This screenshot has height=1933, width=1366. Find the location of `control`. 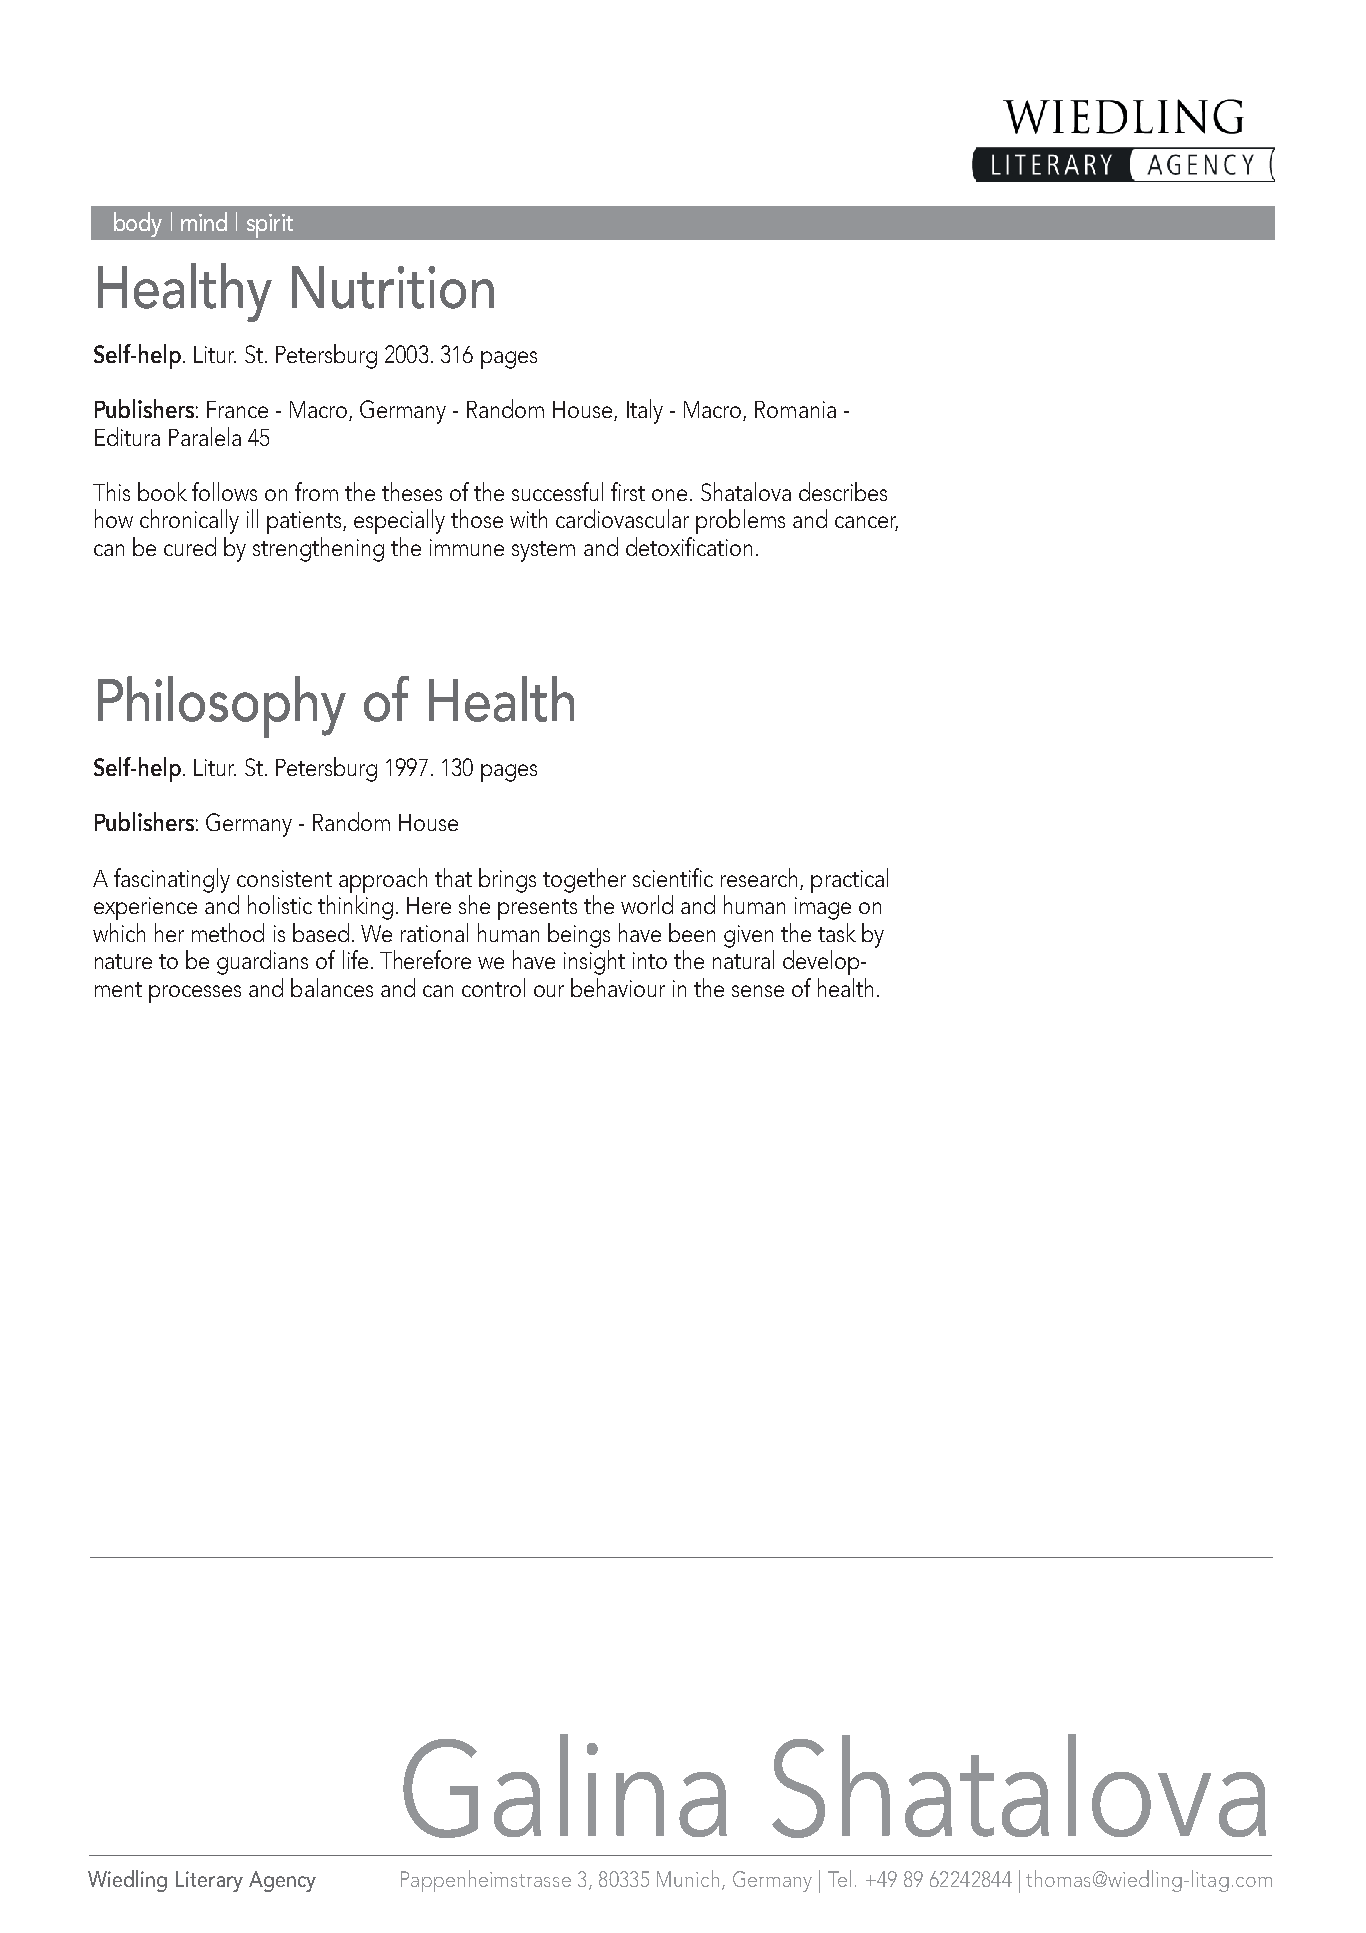

control is located at coordinates (493, 987).
